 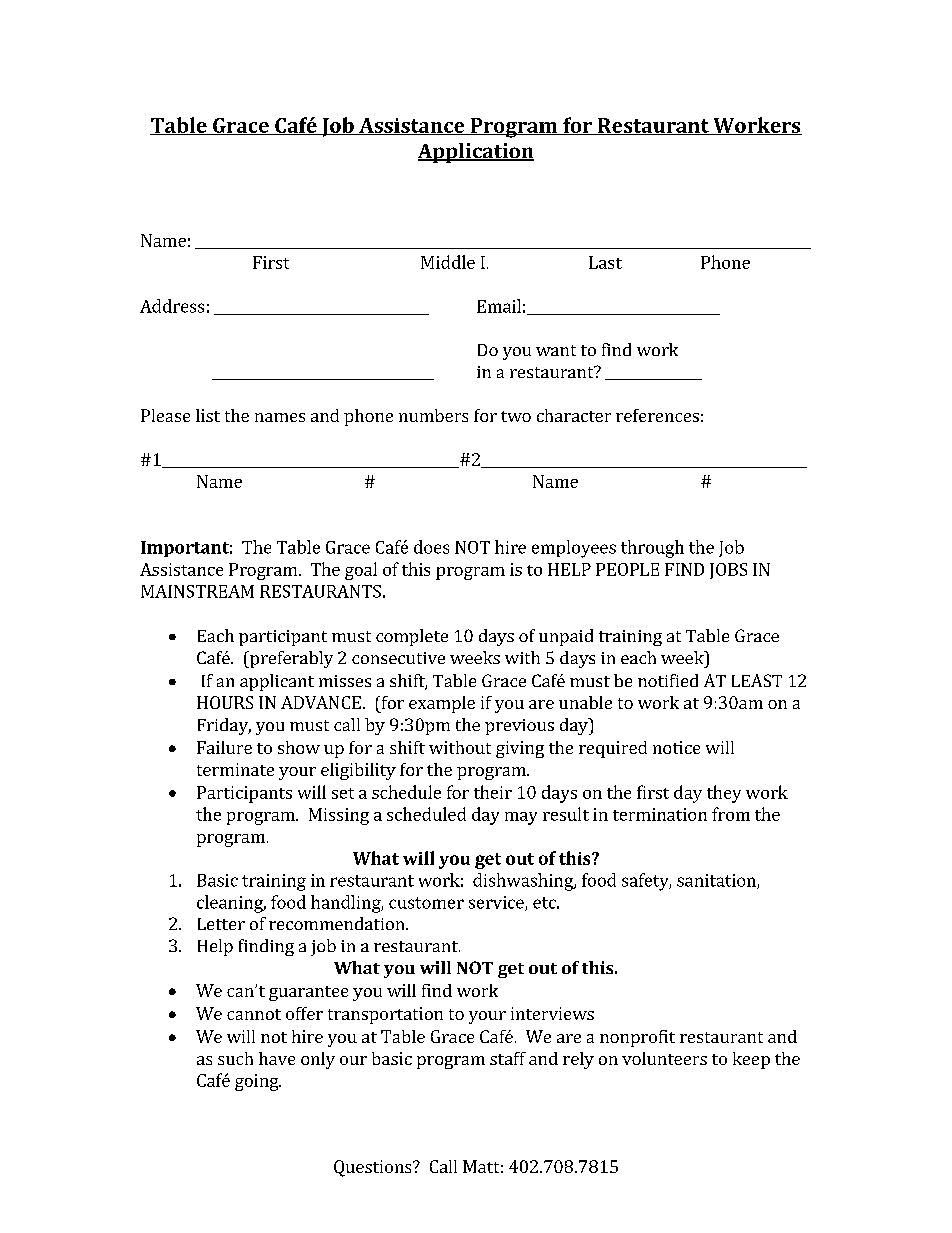 What do you see at coordinates (277, 682) in the screenshot?
I see `applicant` at bounding box center [277, 682].
